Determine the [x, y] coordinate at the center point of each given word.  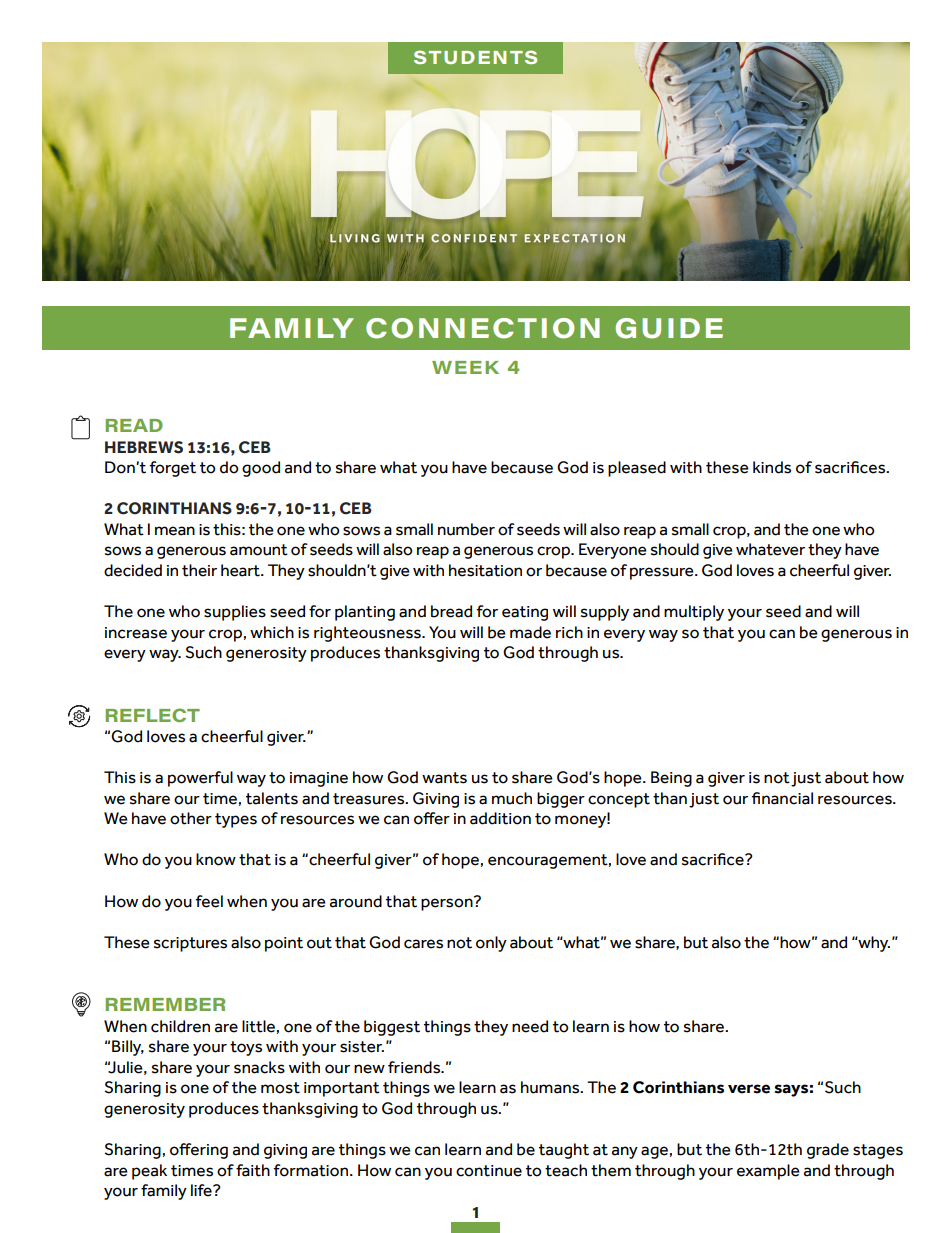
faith [253, 1170]
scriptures [190, 944]
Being [671, 779]
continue [489, 1171]
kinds [772, 467]
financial [782, 798]
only [491, 944]
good [261, 469]
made [530, 632]
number [466, 529]
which [272, 632]
